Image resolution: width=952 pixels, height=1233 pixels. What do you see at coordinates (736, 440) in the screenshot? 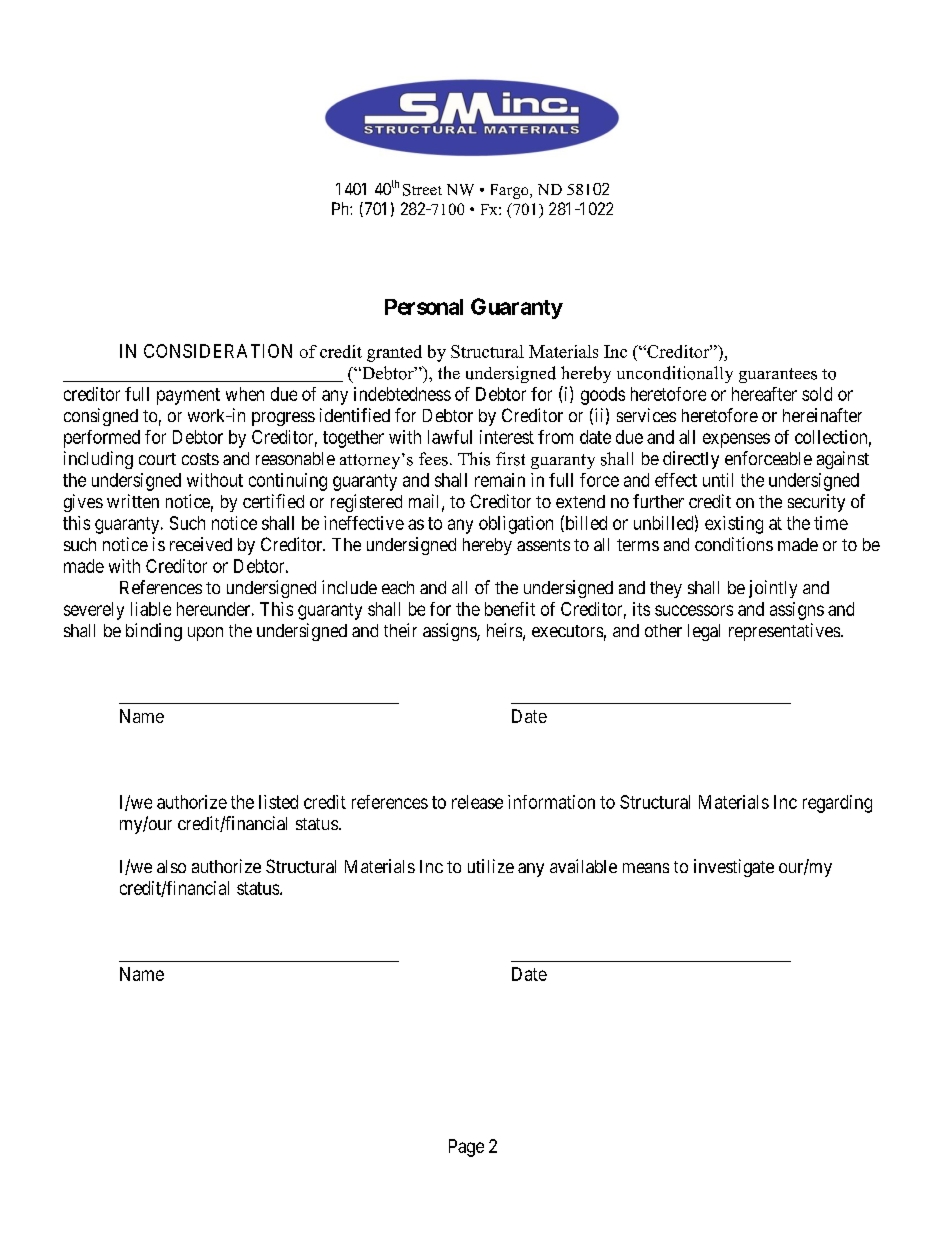
I see `expenses` at bounding box center [736, 440].
